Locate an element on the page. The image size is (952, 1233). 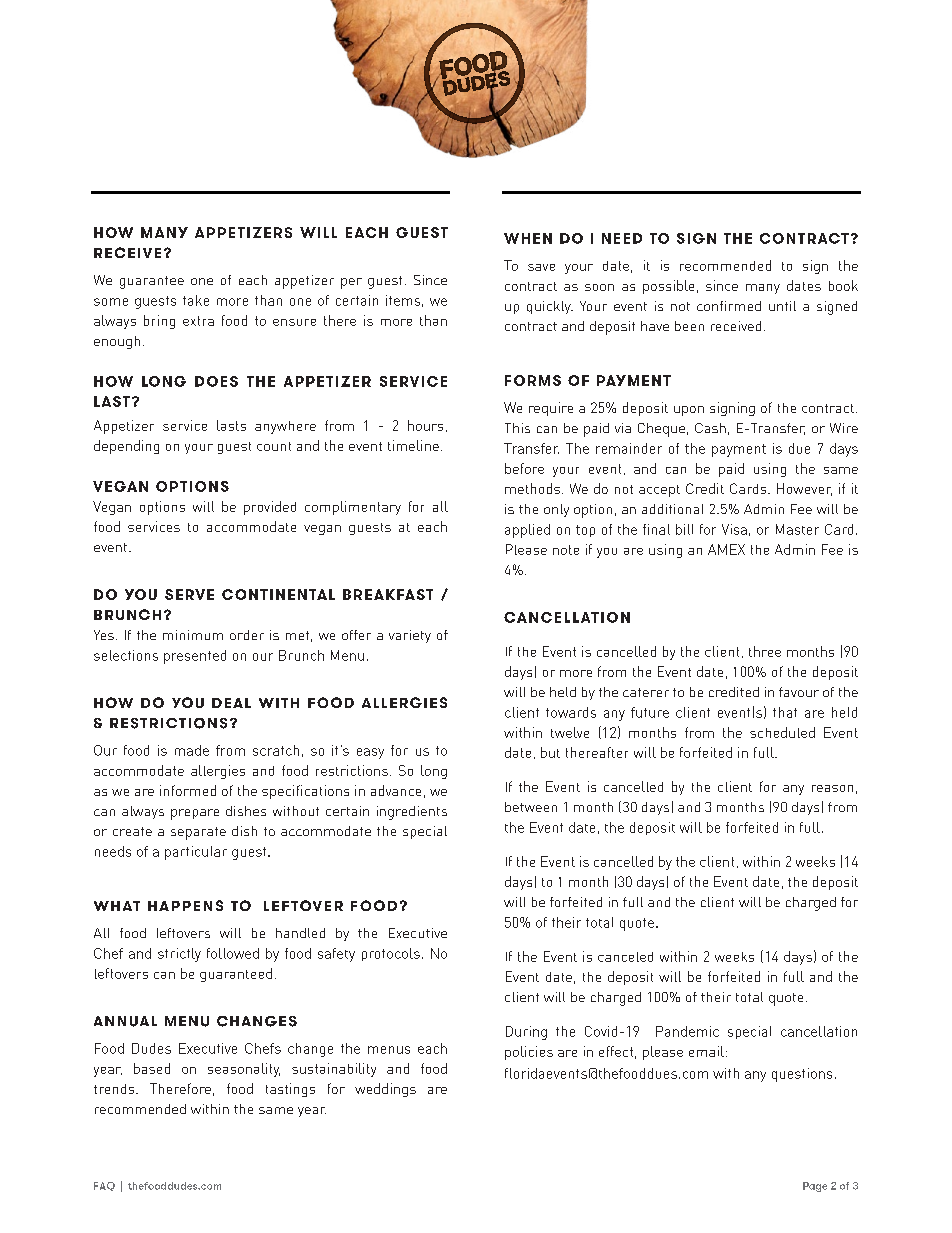
confirmed is located at coordinates (729, 306).
